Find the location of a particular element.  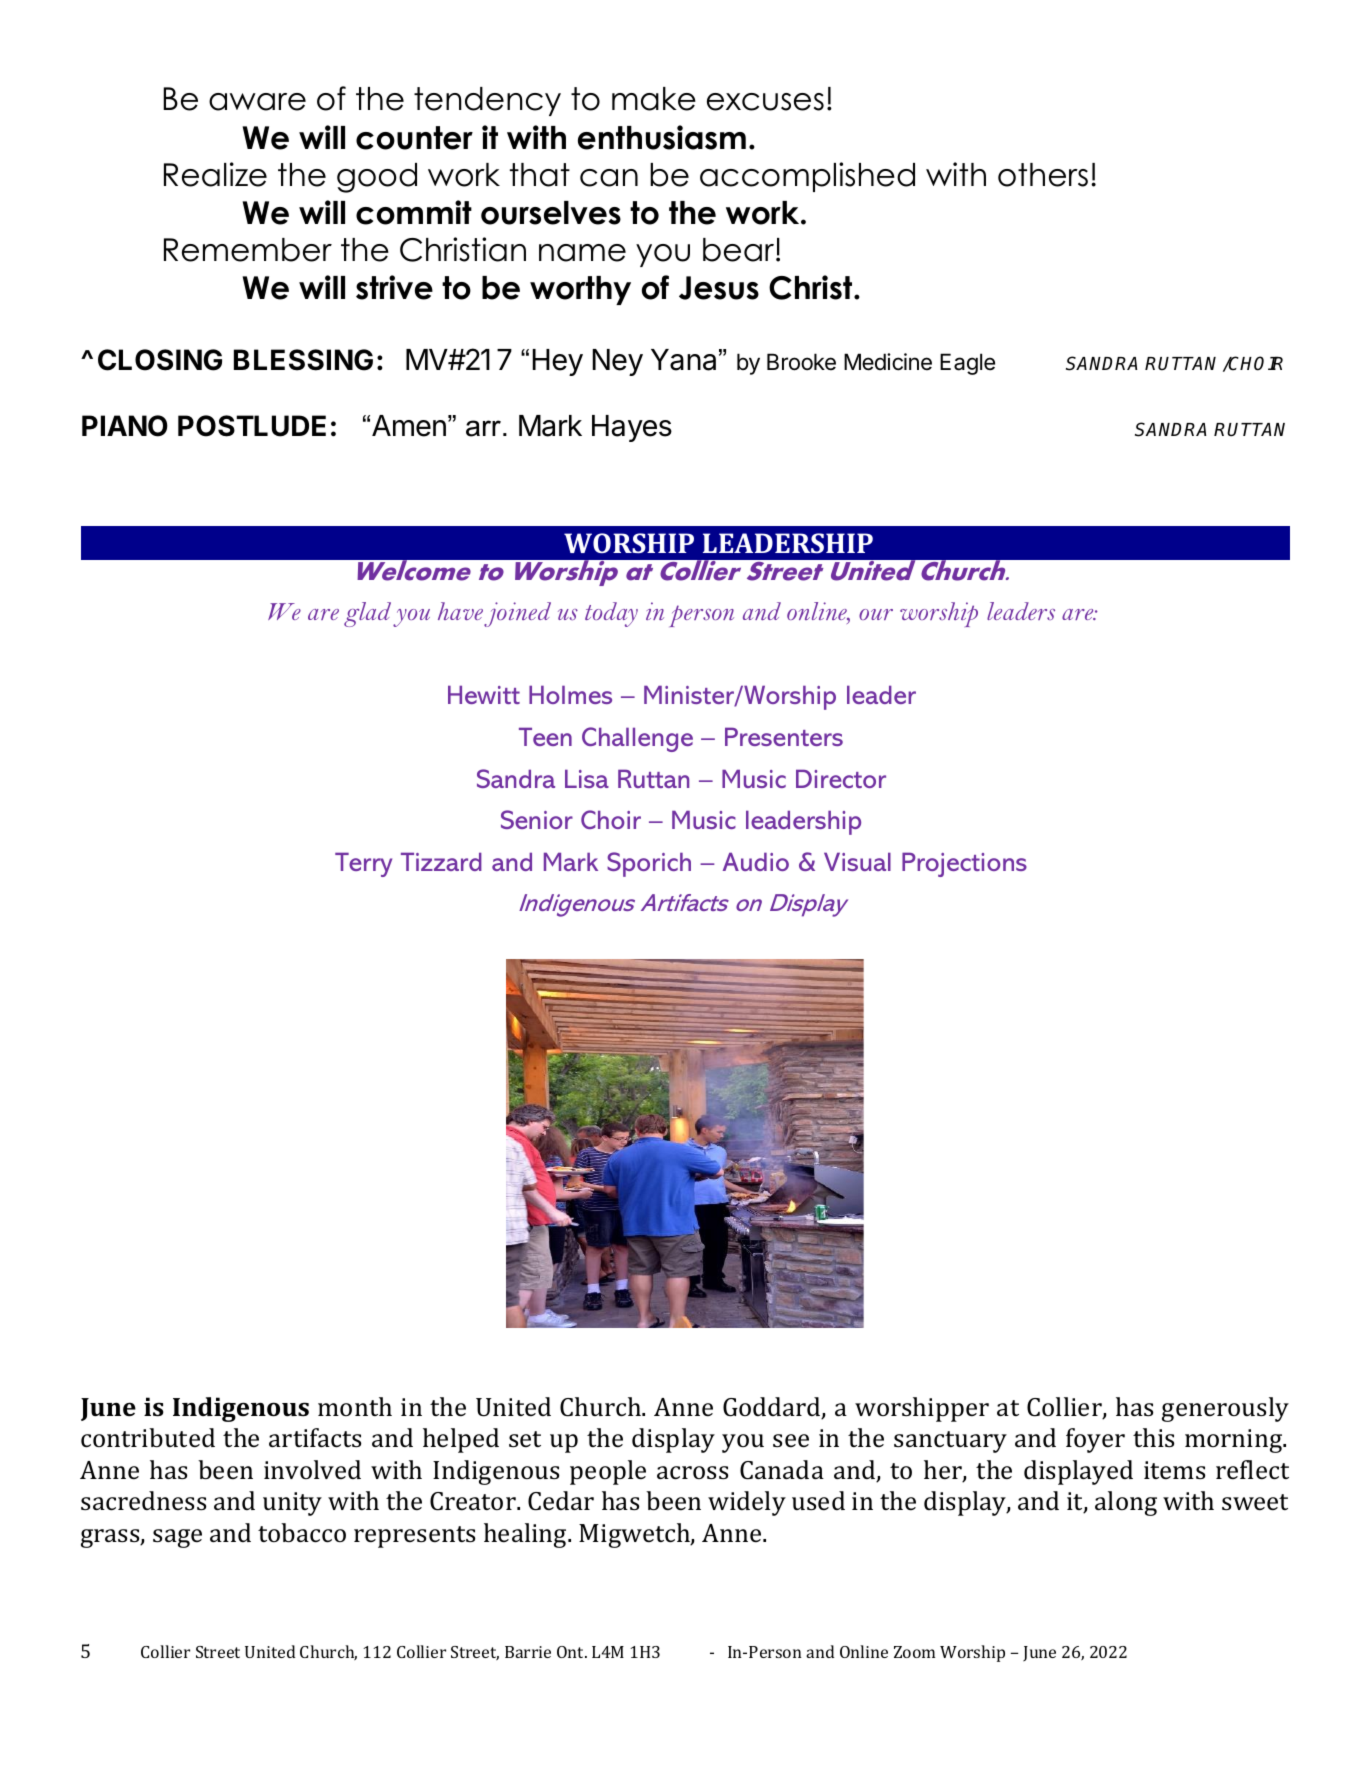

glad is located at coordinates (367, 614).
